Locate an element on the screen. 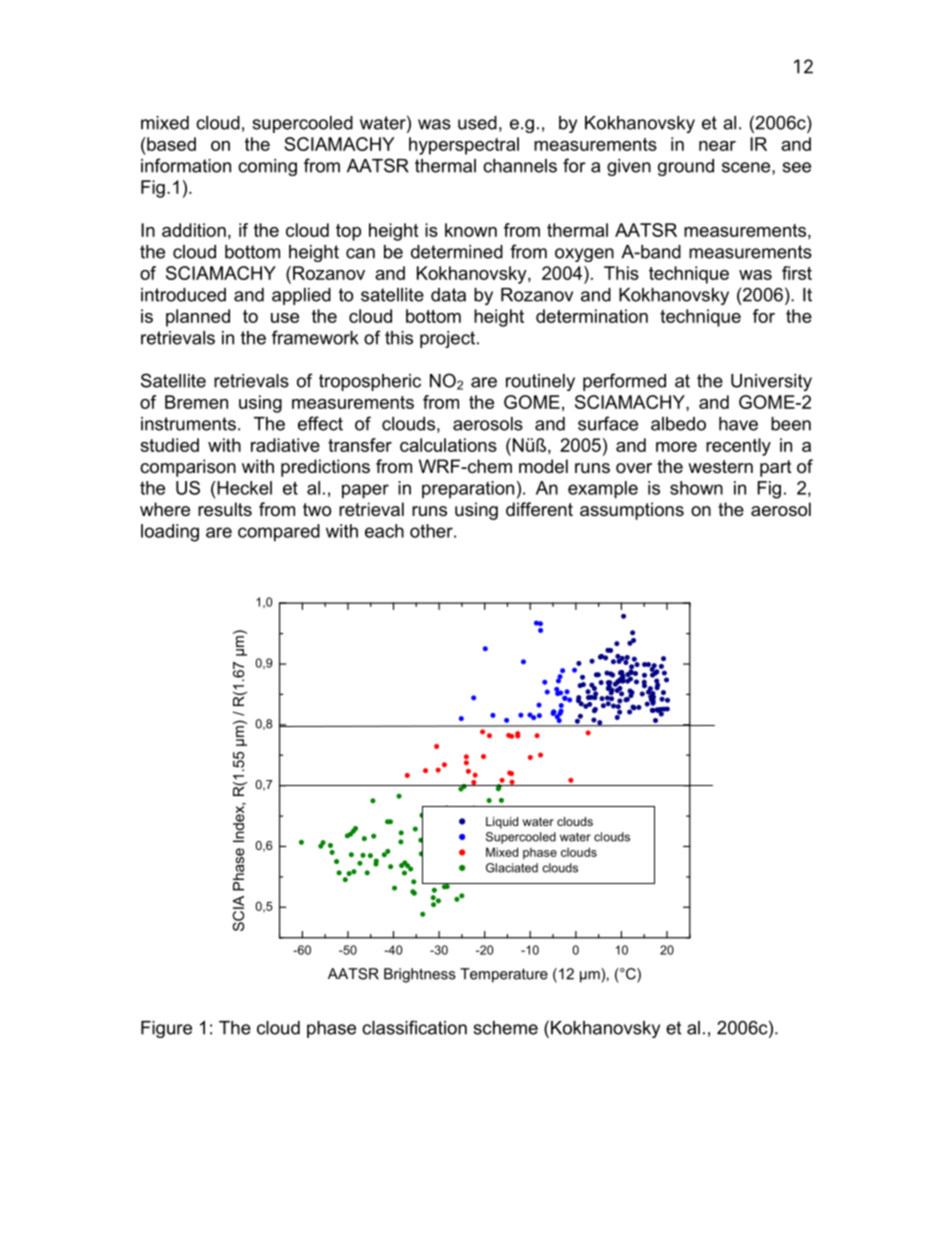 The image size is (952, 1233). University is located at coordinates (771, 382).
